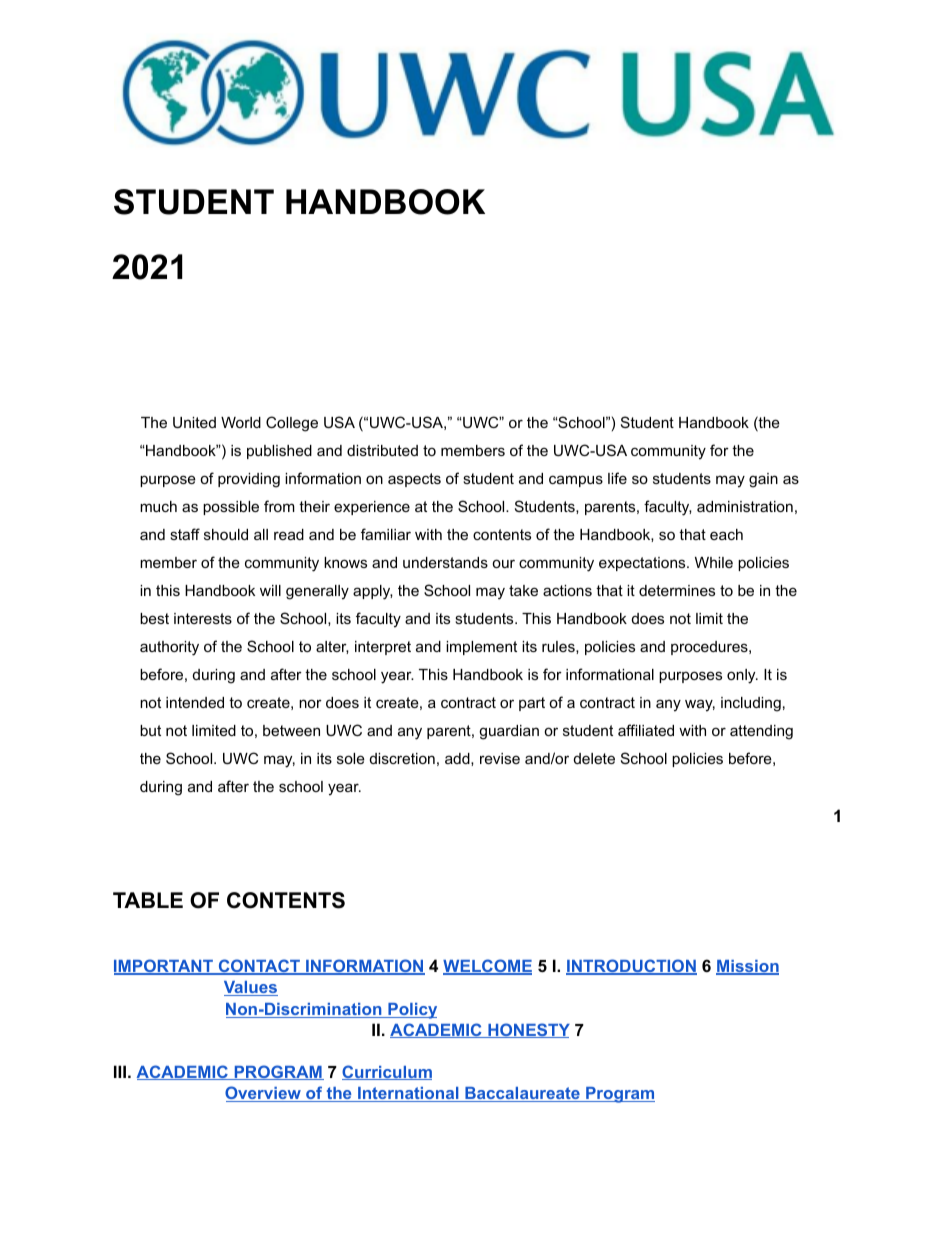 Image resolution: width=952 pixels, height=1233 pixels. I want to click on distributed, so click(382, 450).
